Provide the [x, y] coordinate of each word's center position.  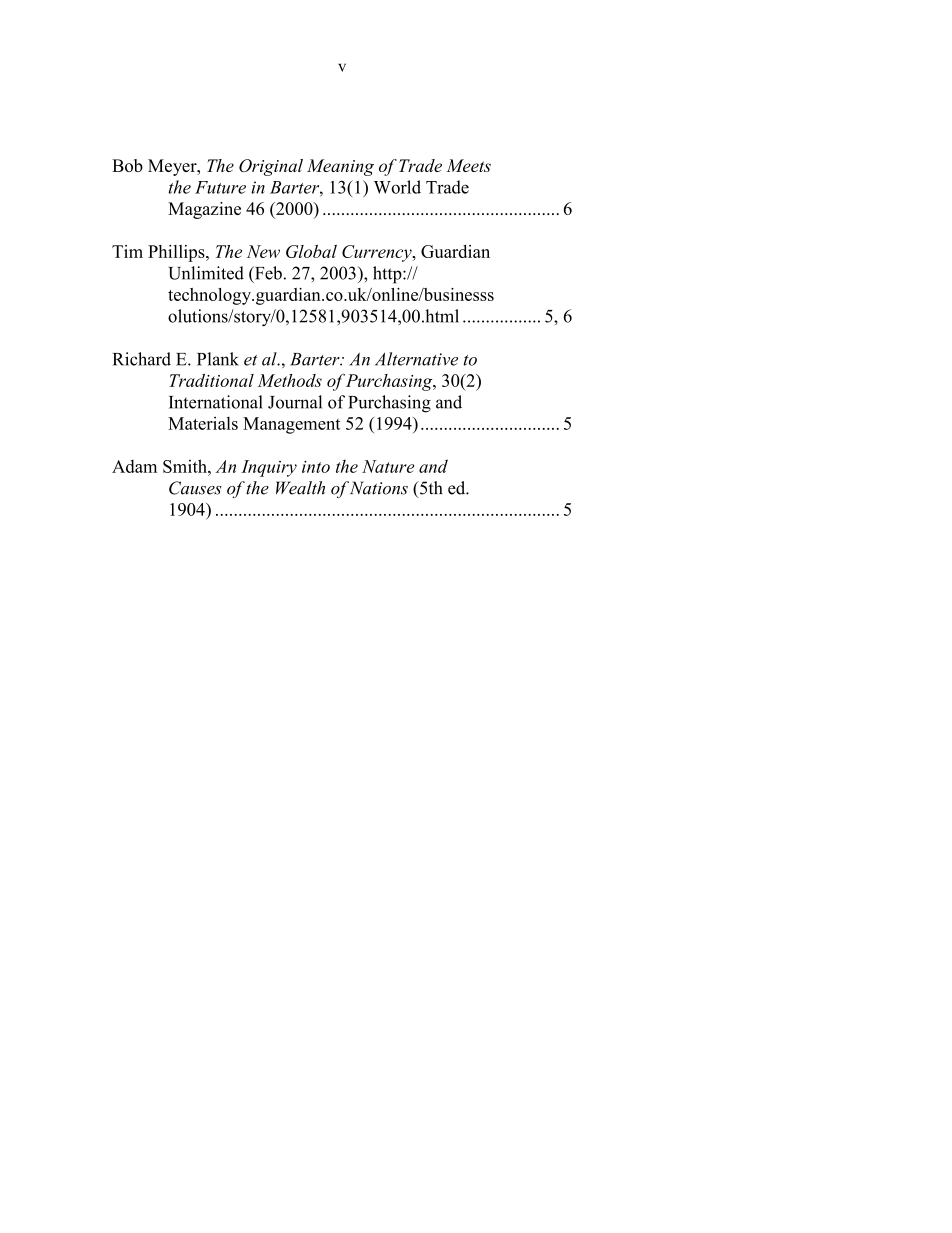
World [397, 187]
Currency [378, 253]
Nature [388, 466]
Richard [142, 359]
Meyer [173, 167]
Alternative [416, 359]
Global [311, 251]
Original [271, 167]
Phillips [177, 253]
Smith [186, 466]
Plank [218, 359]
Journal [295, 402]
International [216, 402]
